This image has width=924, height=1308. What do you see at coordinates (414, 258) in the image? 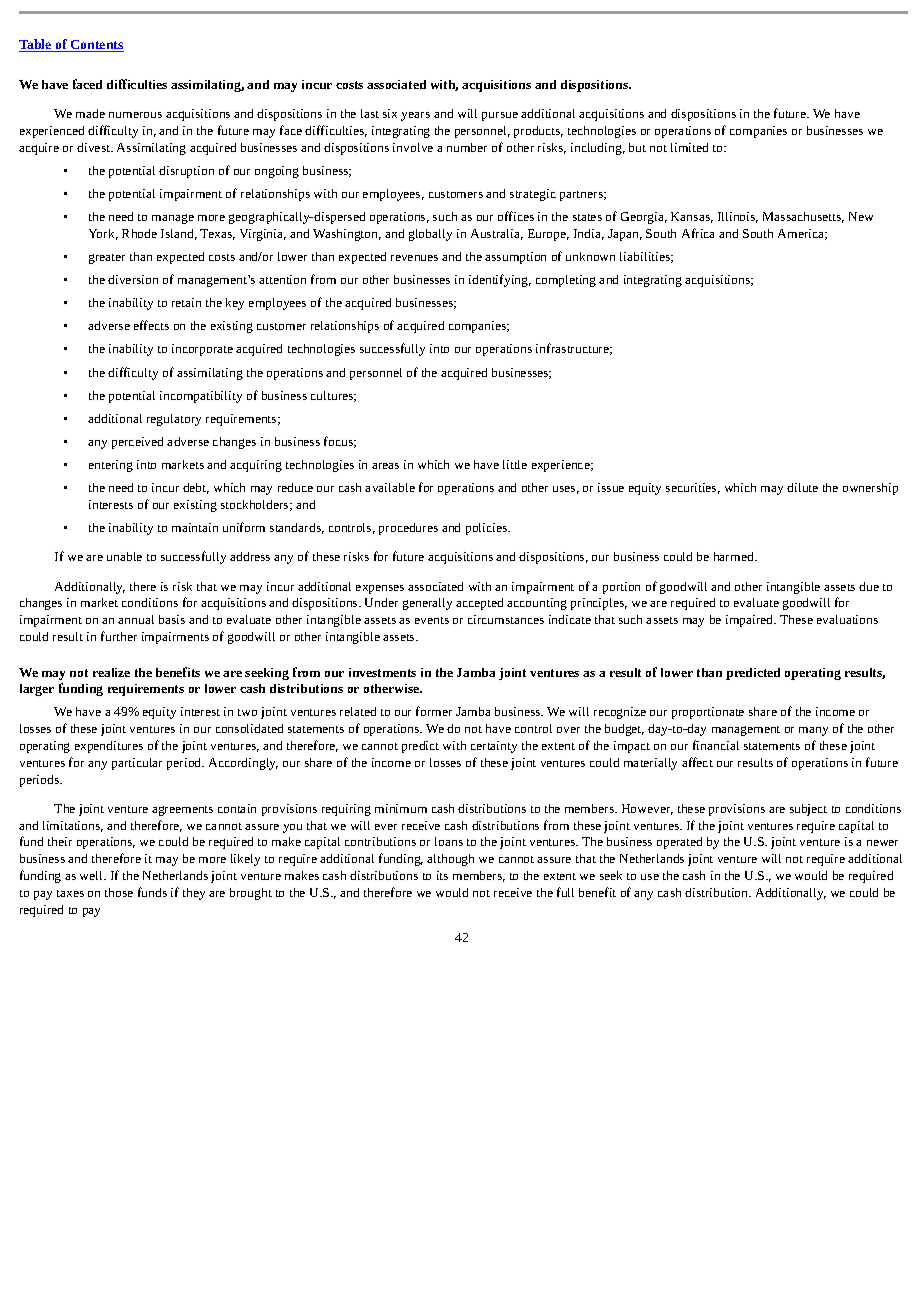
I see `revenues` at bounding box center [414, 258].
